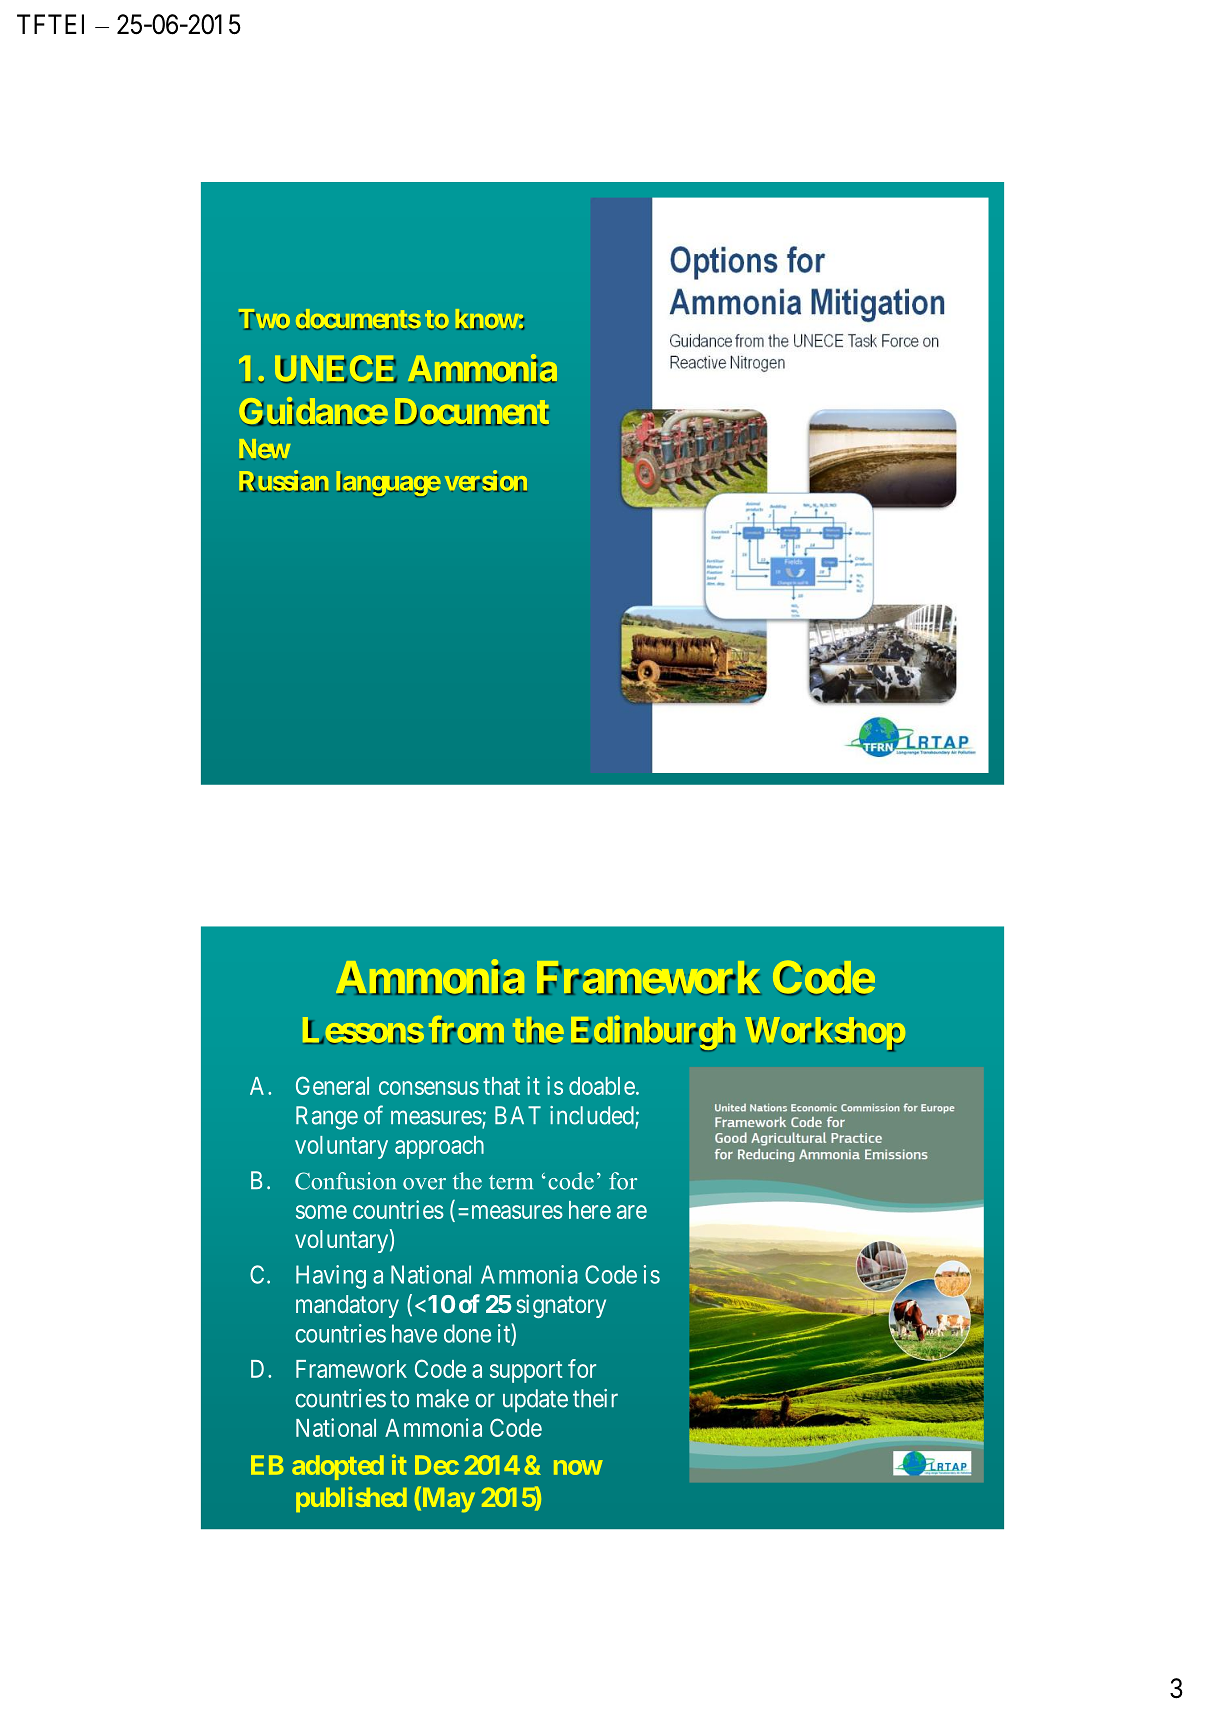 This document has width=1205, height=1712. What do you see at coordinates (825, 1034) in the document?
I see `Workshop` at bounding box center [825, 1034].
